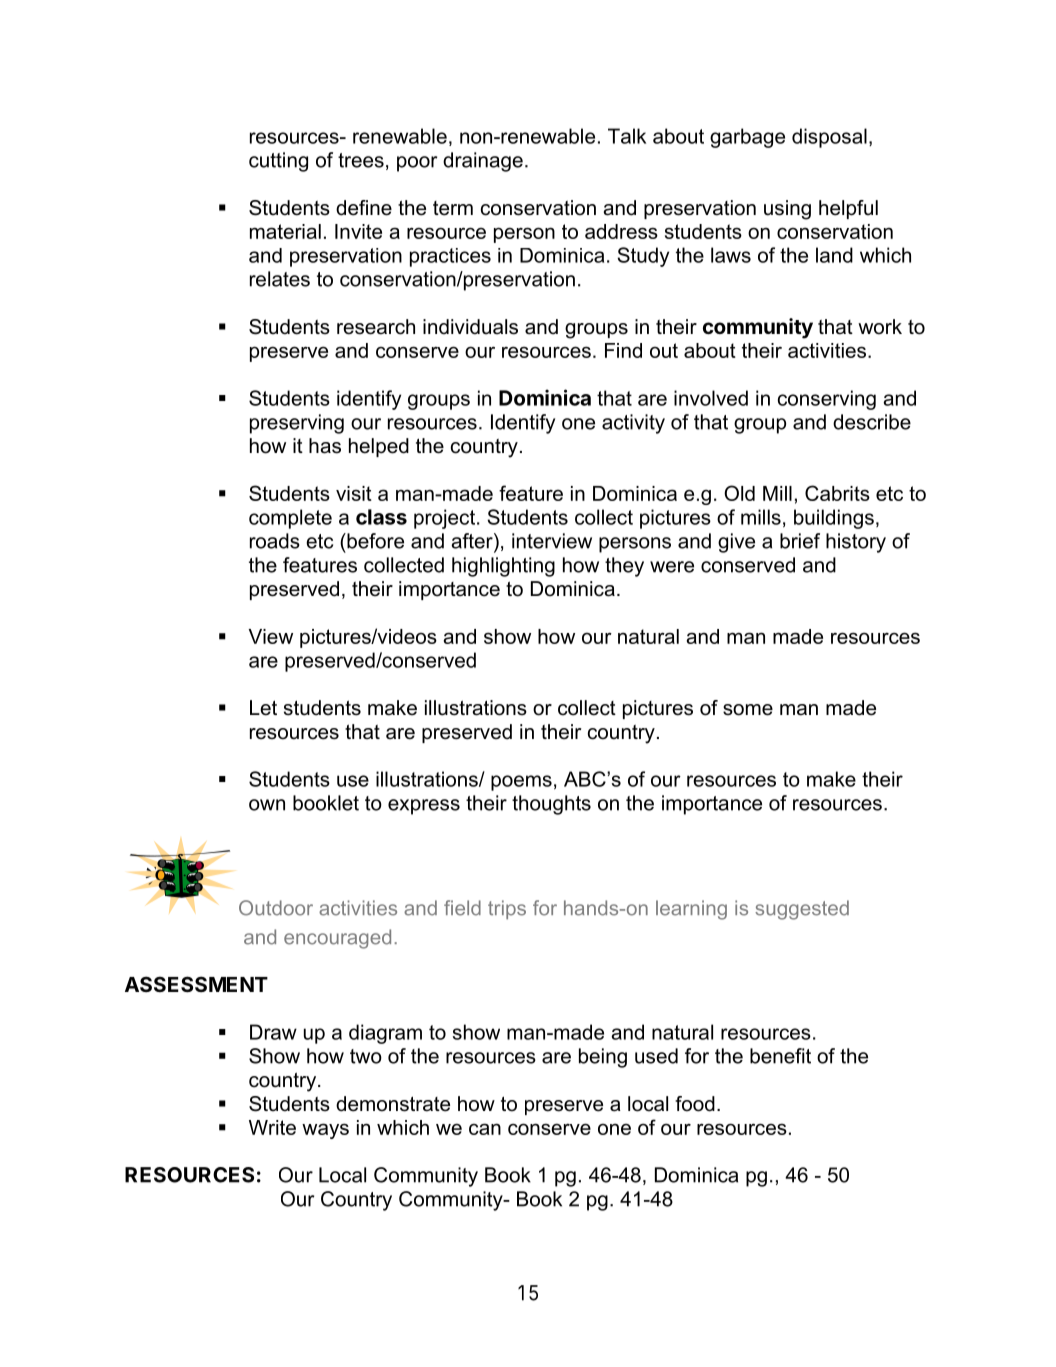 This image has width=1056, height=1367. I want to click on project, so click(446, 519).
